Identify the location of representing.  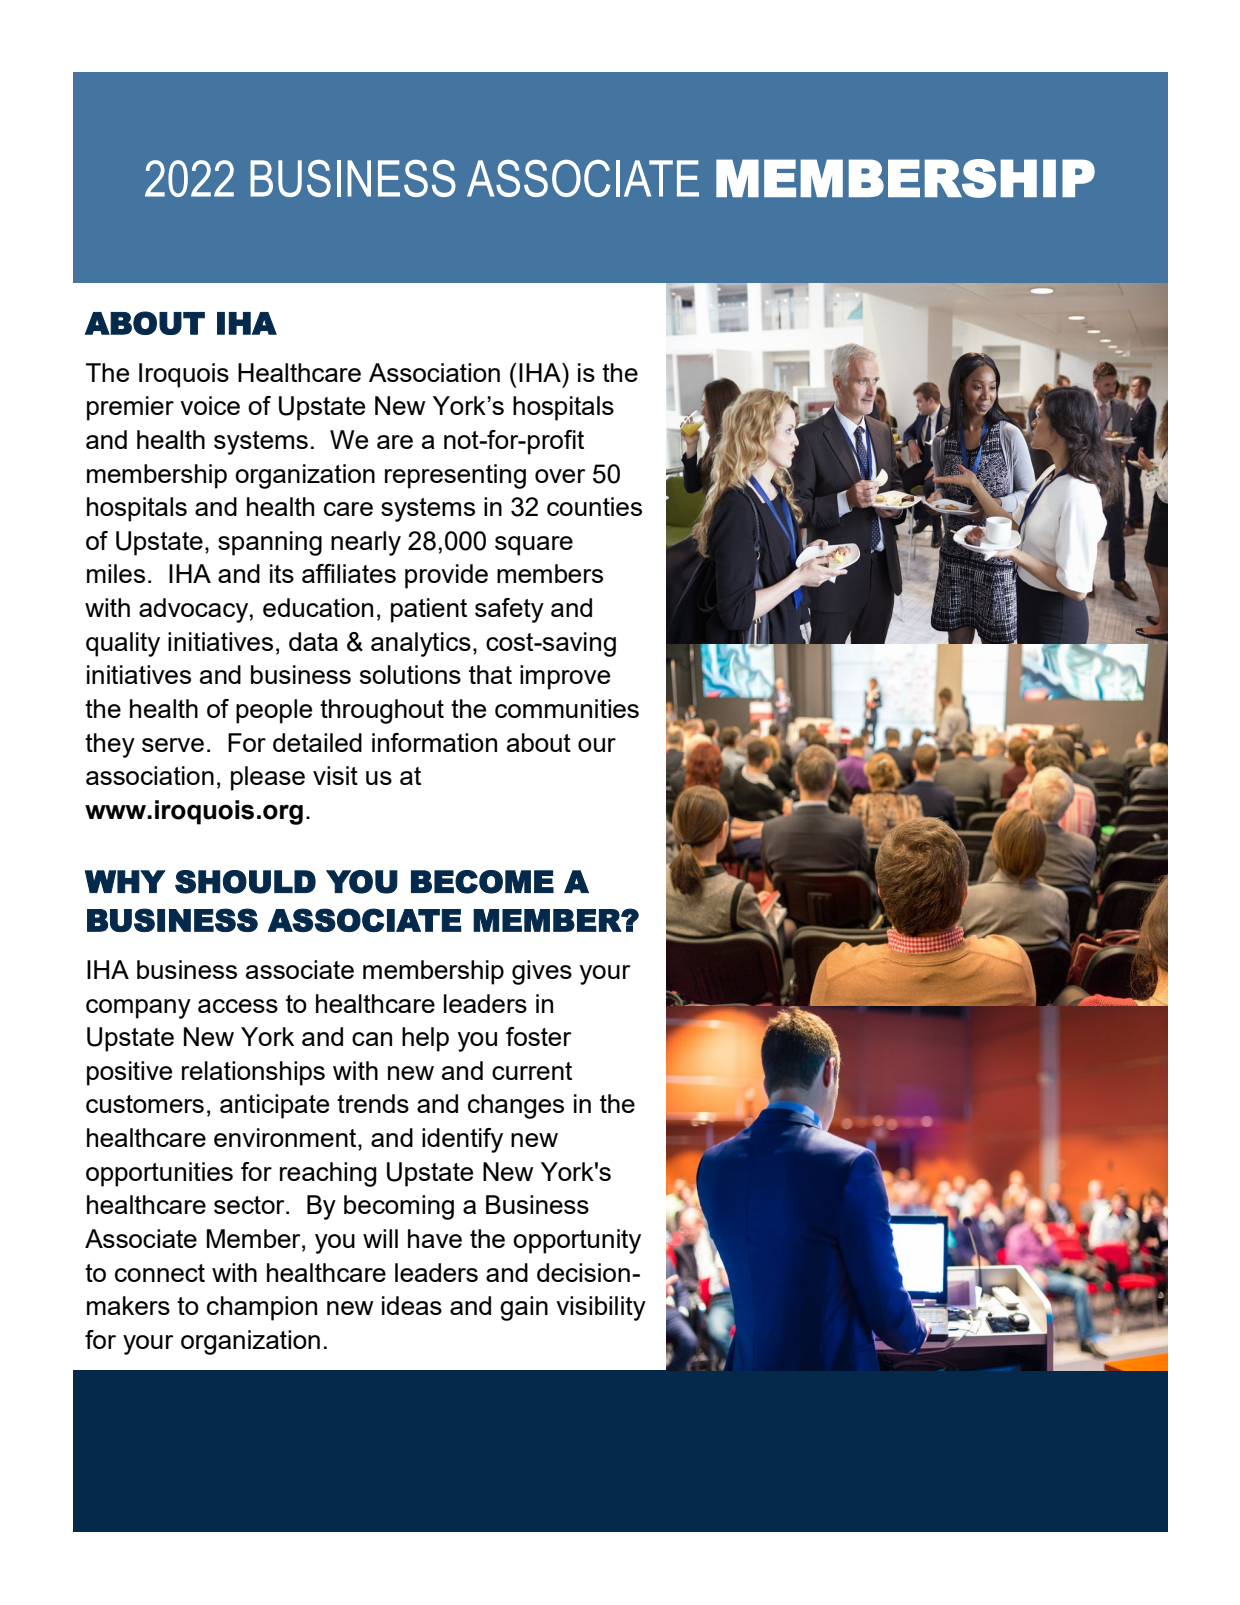
(455, 476).
